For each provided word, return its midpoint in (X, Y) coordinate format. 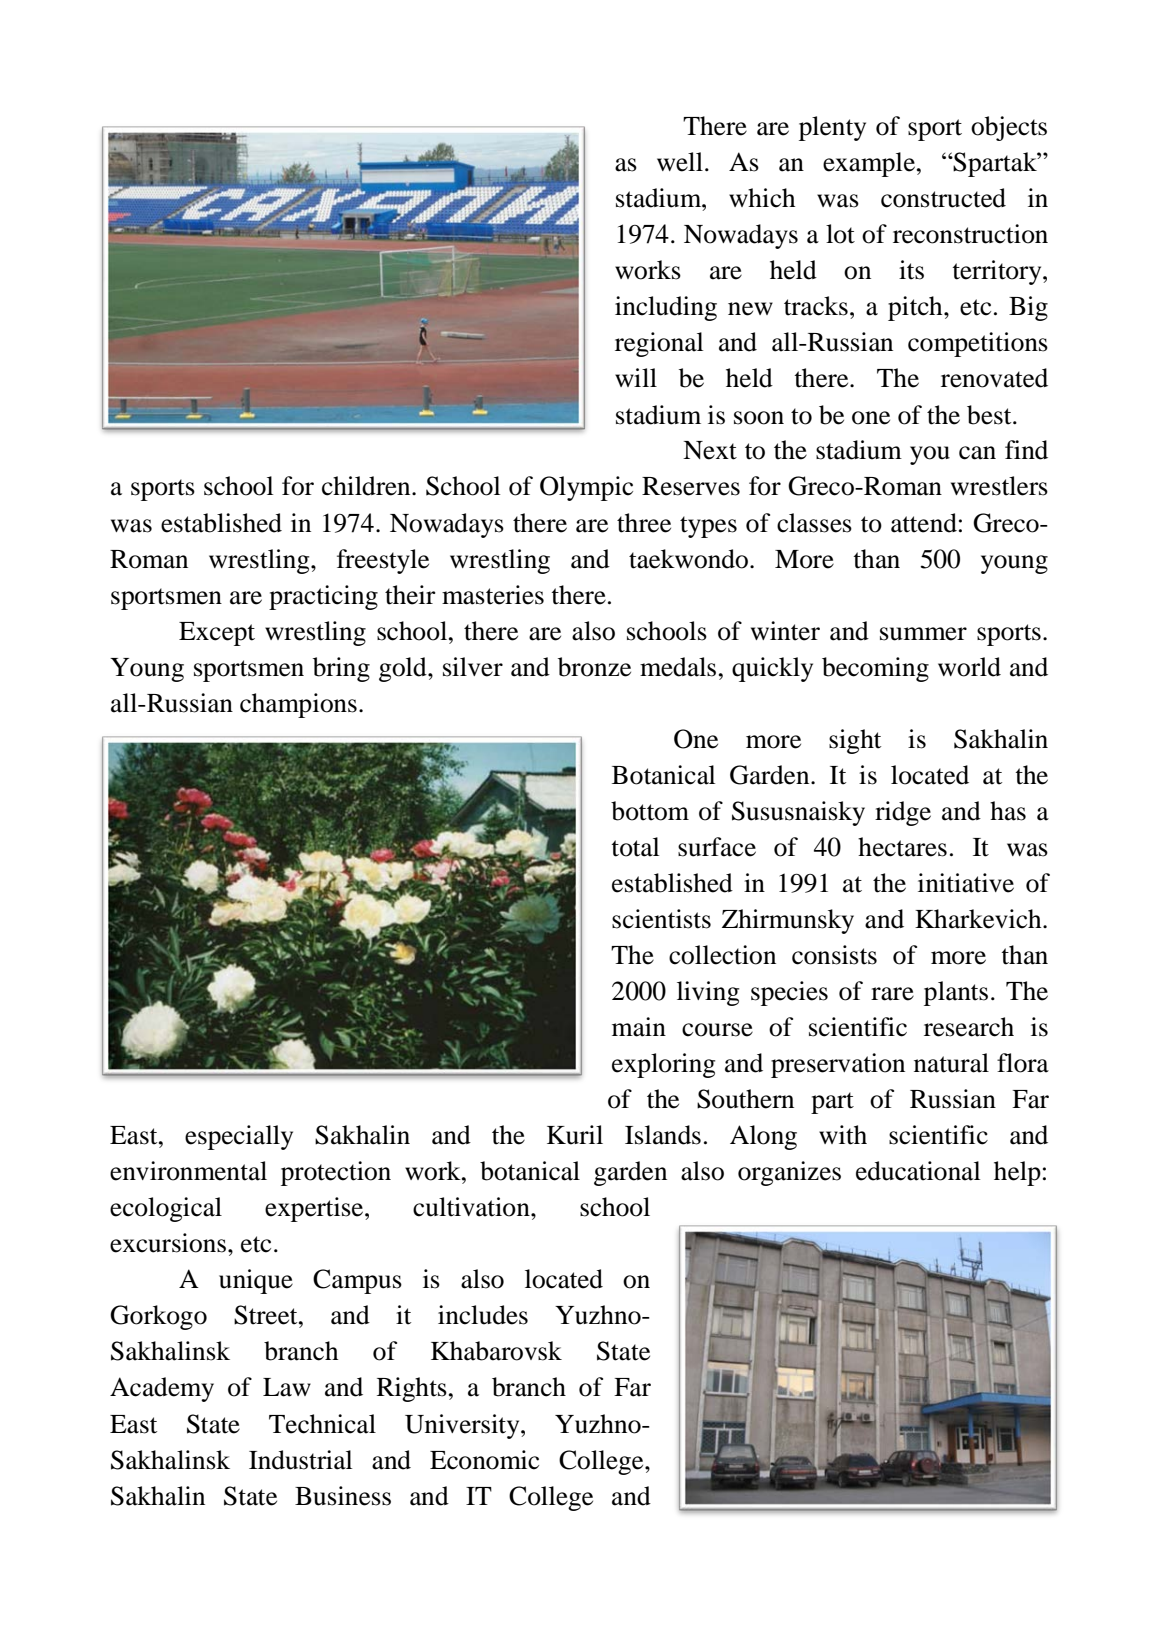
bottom (650, 811)
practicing (323, 597)
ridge (903, 813)
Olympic (586, 488)
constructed (943, 198)
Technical (322, 1424)
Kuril (575, 1135)
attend (924, 523)
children (367, 486)
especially (239, 1137)
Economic (484, 1460)
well (680, 162)
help (1017, 1173)
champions (298, 705)
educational (918, 1171)
